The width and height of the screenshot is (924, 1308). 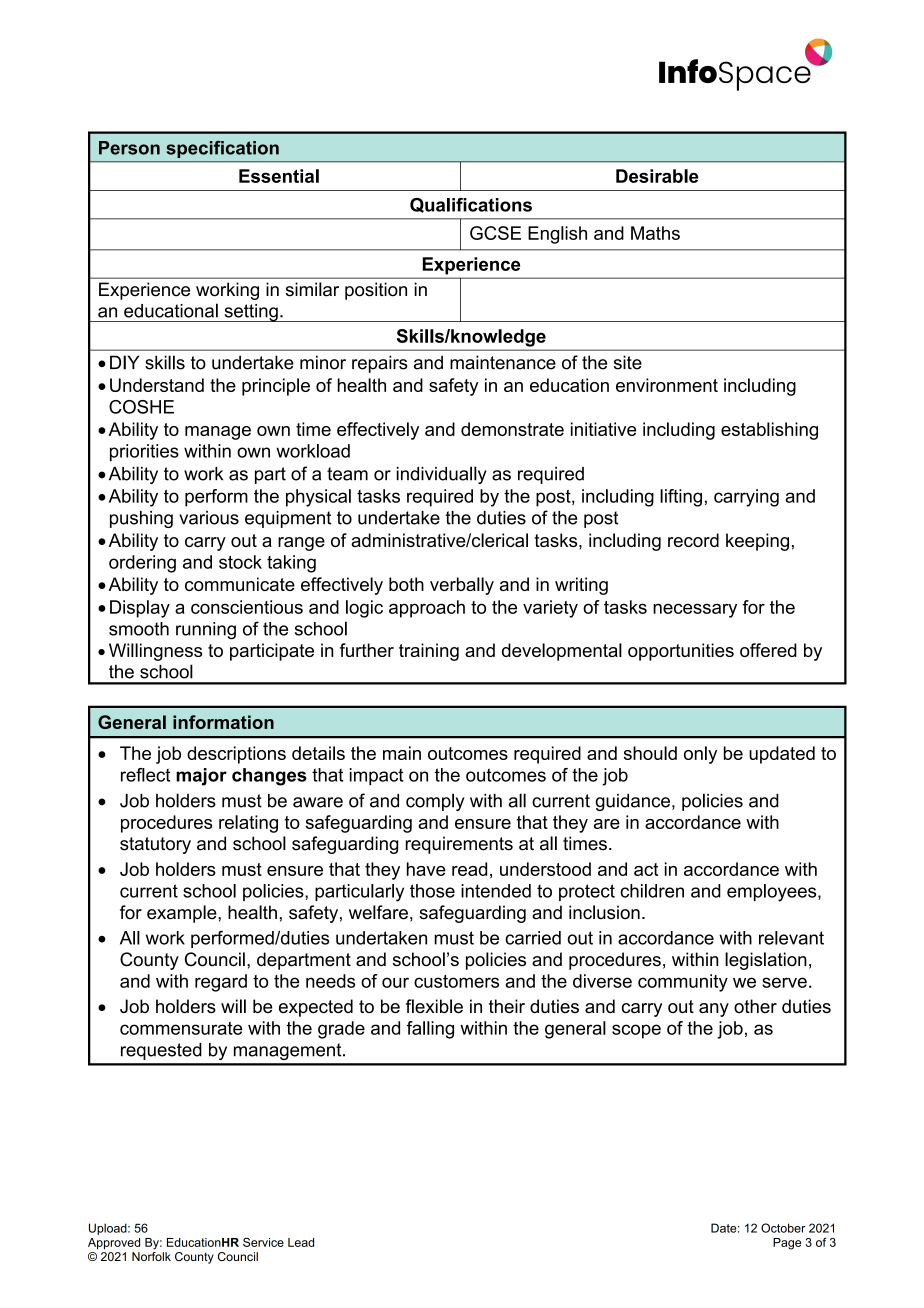 What do you see at coordinates (471, 205) in the screenshot?
I see `Qualifications` at bounding box center [471, 205].
